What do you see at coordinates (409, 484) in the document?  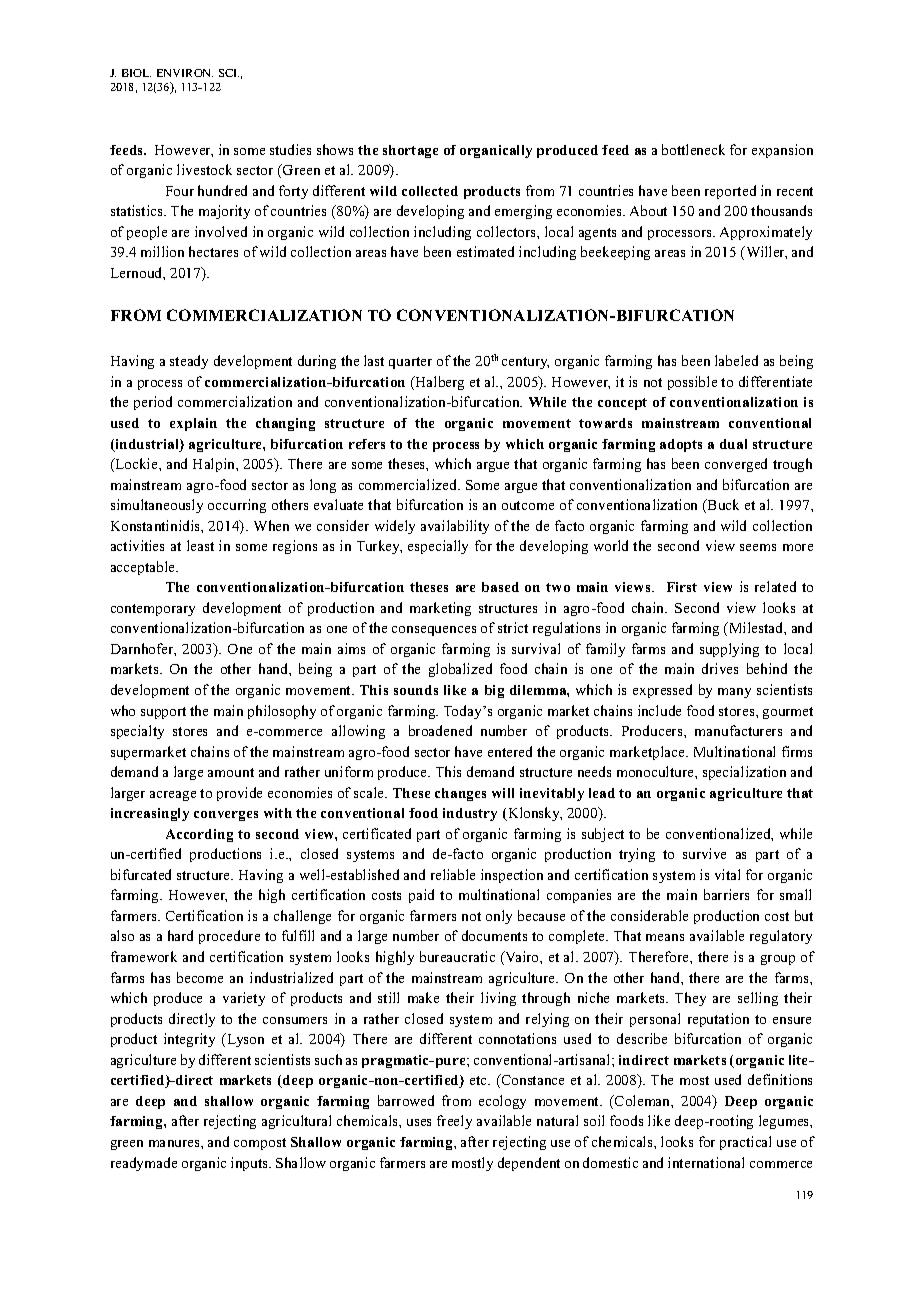 I see `commercialized` at bounding box center [409, 484].
